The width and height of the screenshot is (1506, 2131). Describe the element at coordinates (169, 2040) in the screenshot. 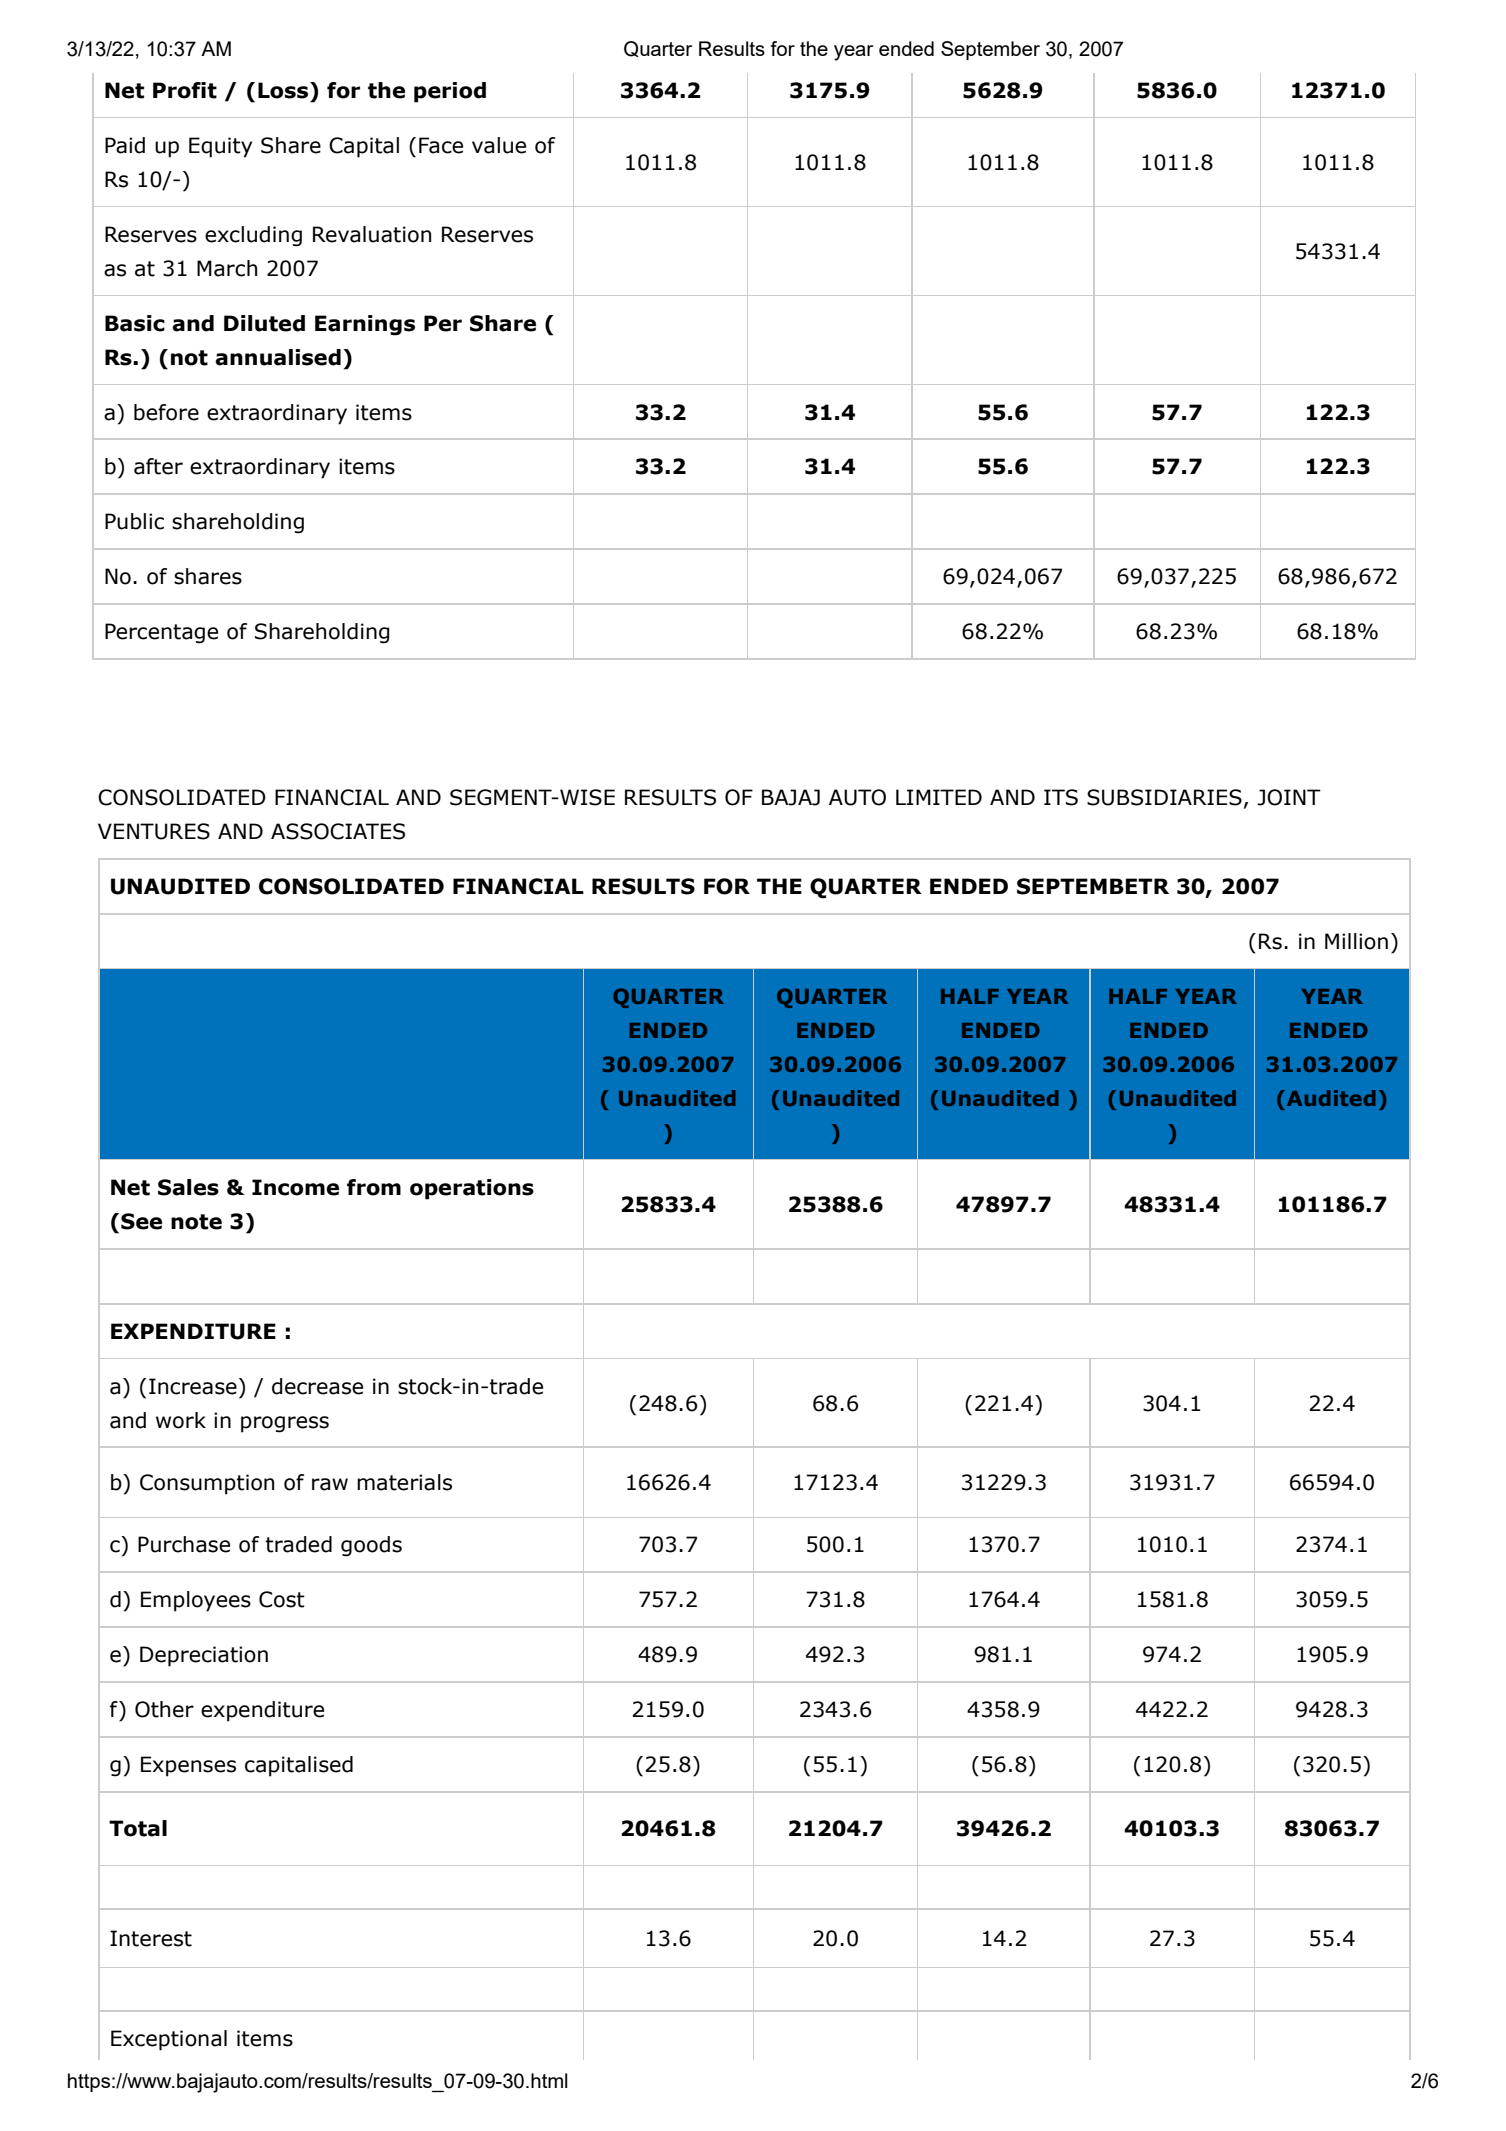

I see `Exceptional` at that location.
